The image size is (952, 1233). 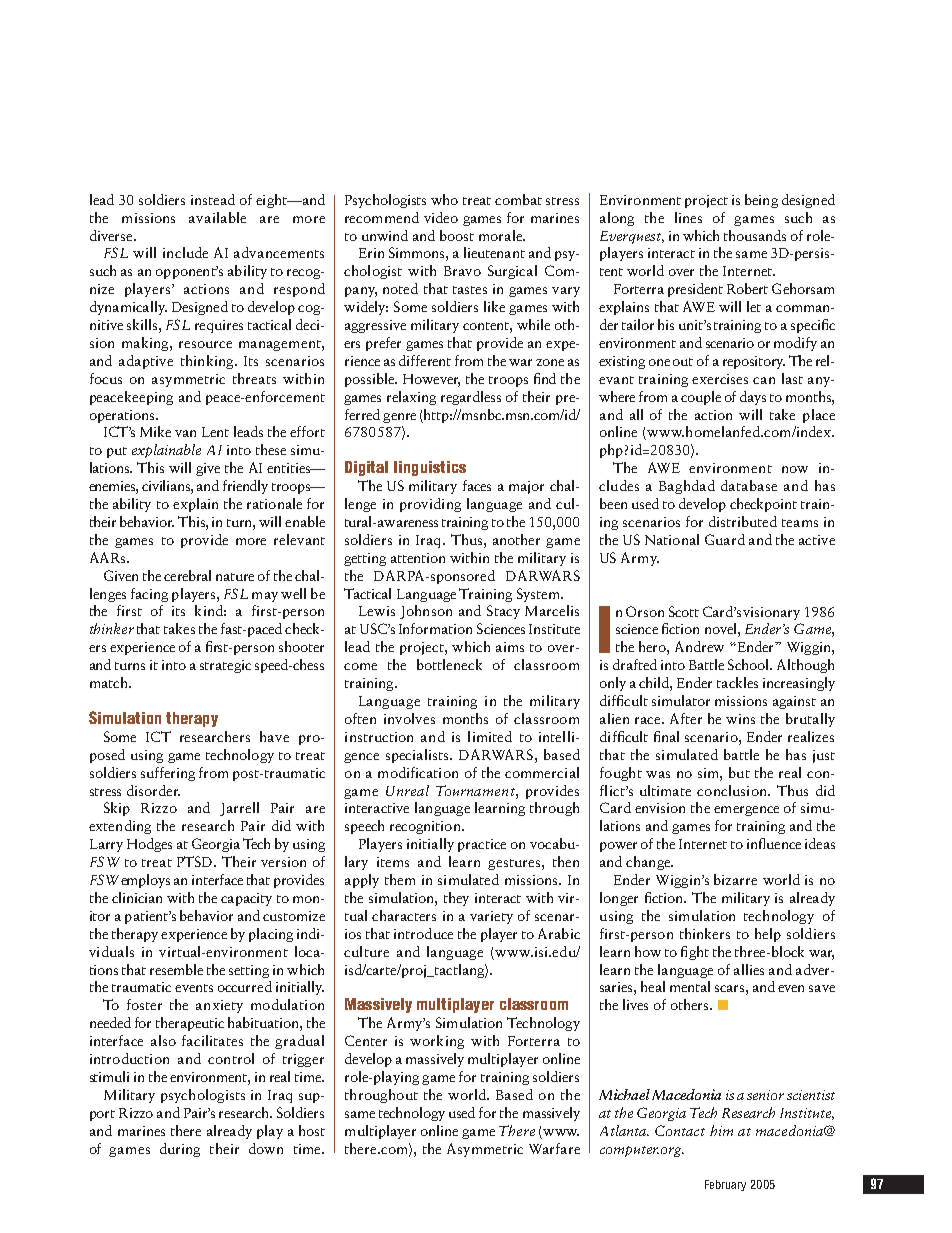 I want to click on Warfare, so click(x=554, y=1148).
